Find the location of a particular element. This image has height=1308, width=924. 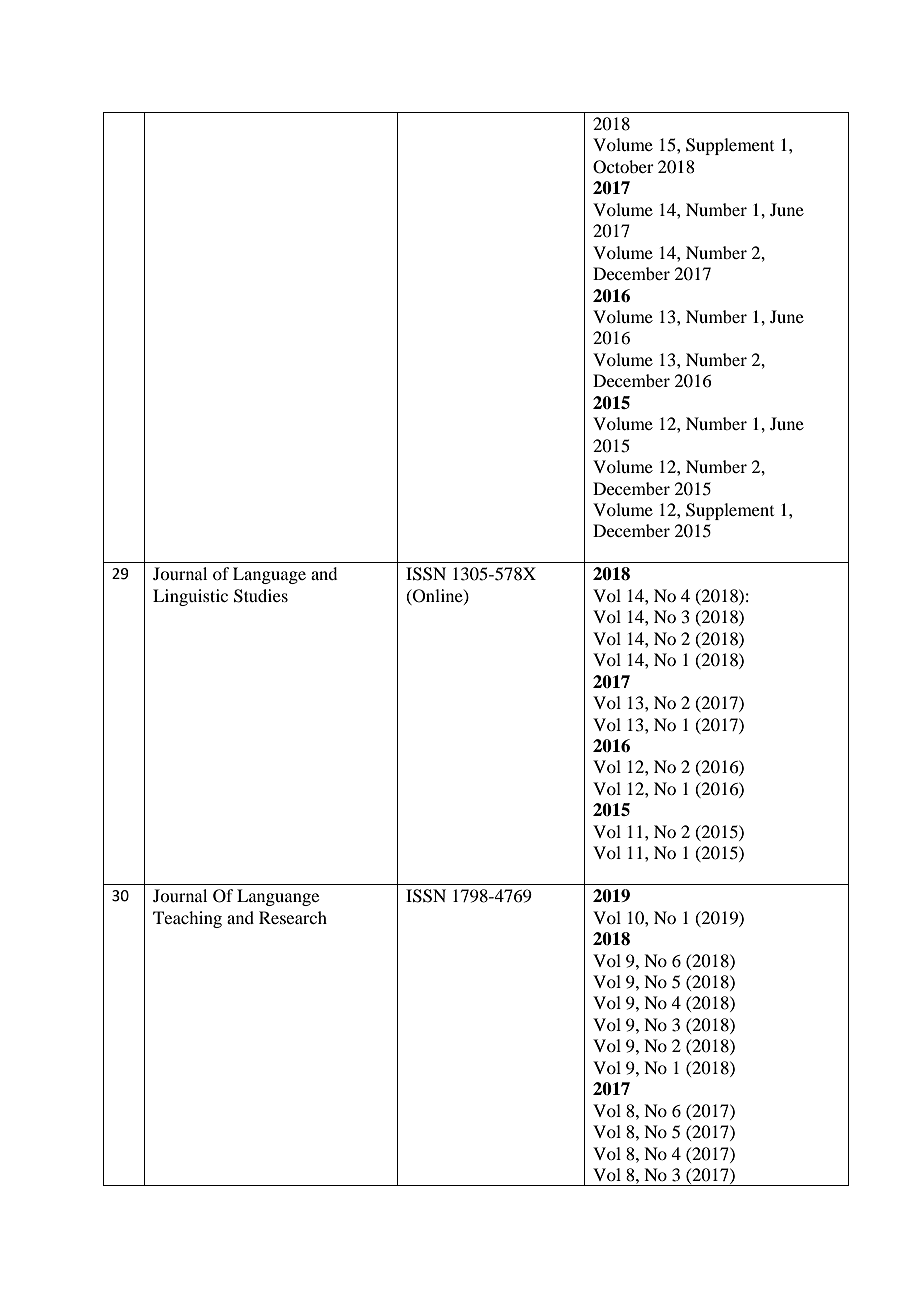

Research is located at coordinates (293, 917).
